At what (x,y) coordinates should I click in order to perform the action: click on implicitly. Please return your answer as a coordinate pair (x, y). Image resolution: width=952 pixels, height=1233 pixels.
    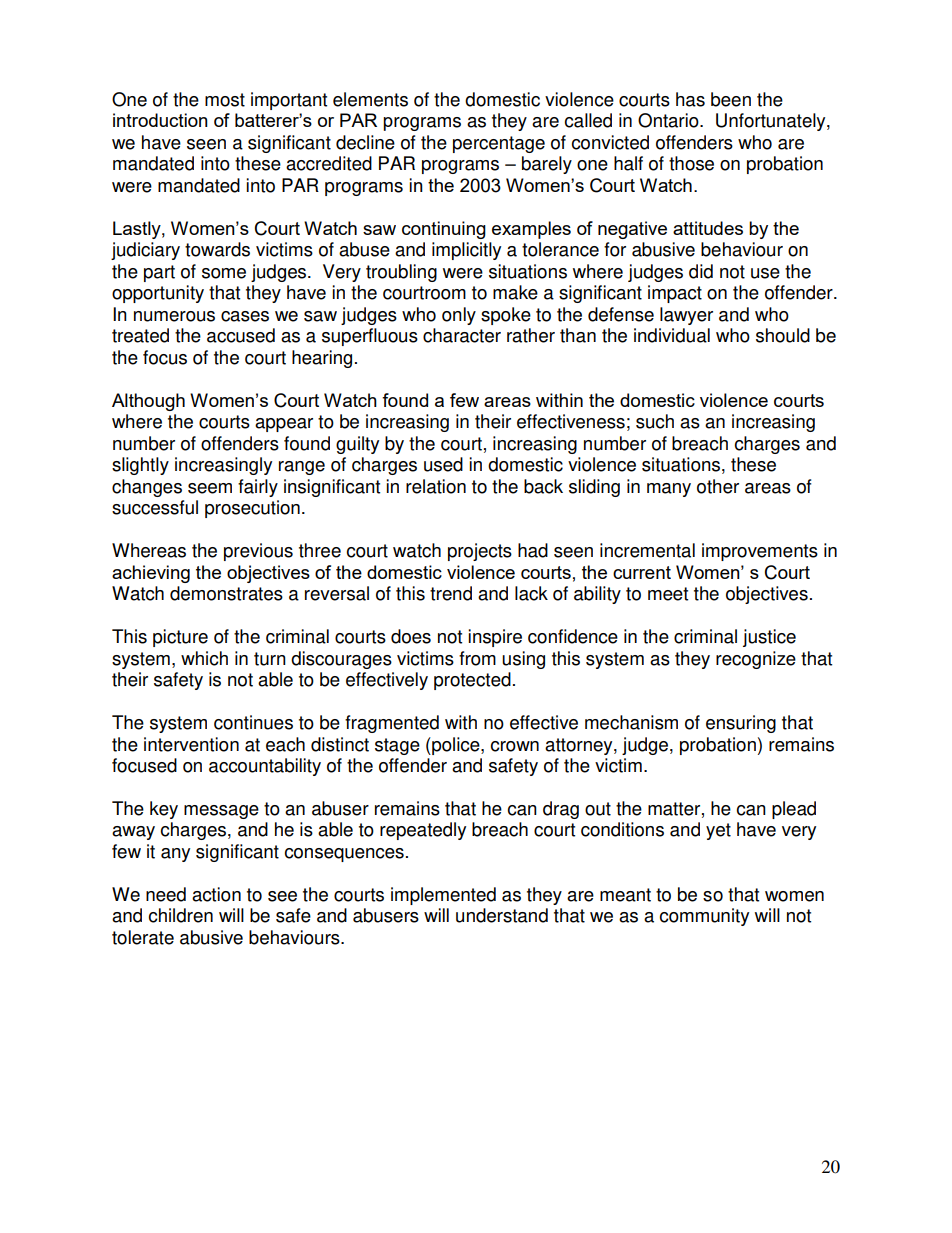
    Looking at the image, I should click on (466, 251).
